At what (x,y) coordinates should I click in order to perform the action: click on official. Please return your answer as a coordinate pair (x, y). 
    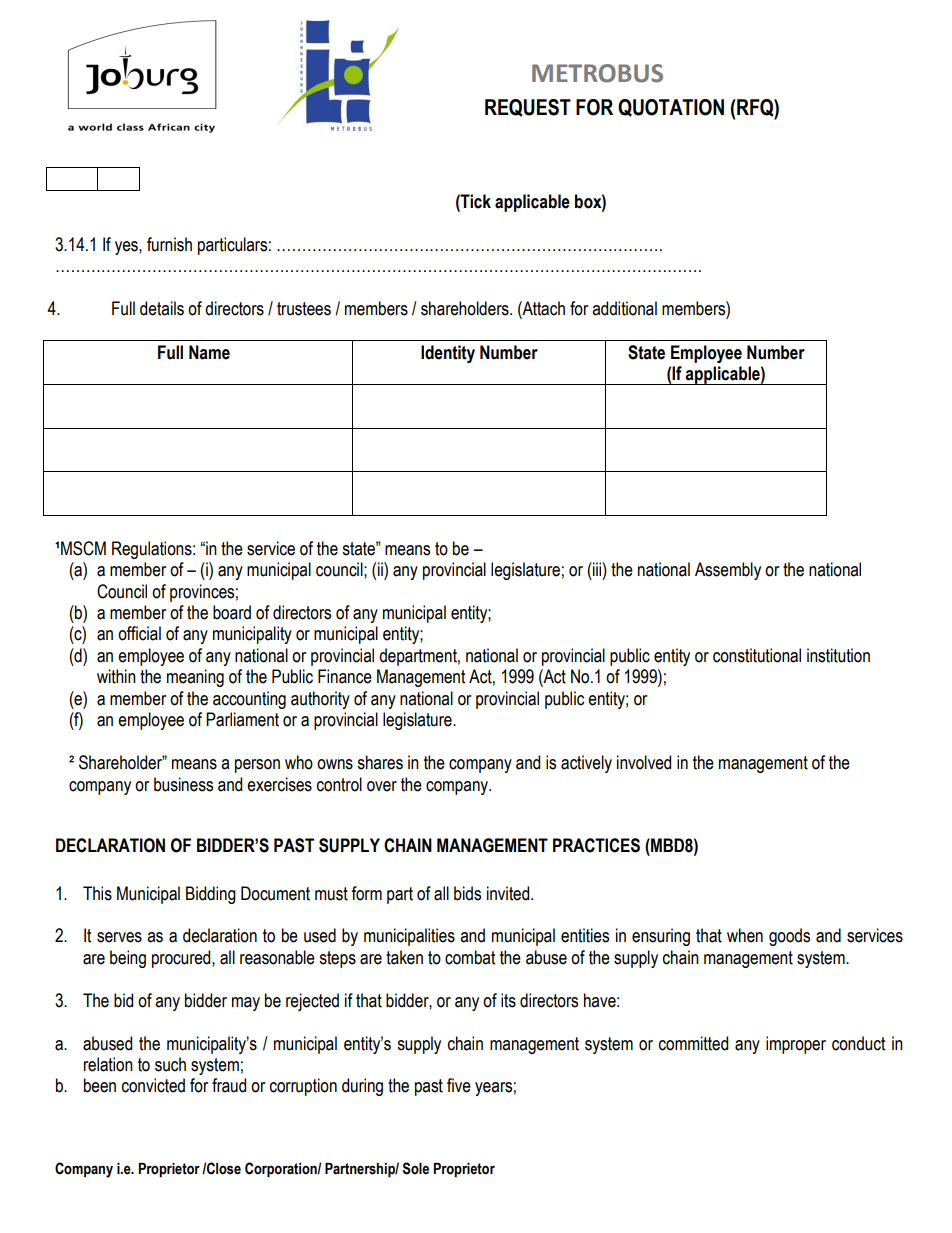
    Looking at the image, I should click on (139, 633).
